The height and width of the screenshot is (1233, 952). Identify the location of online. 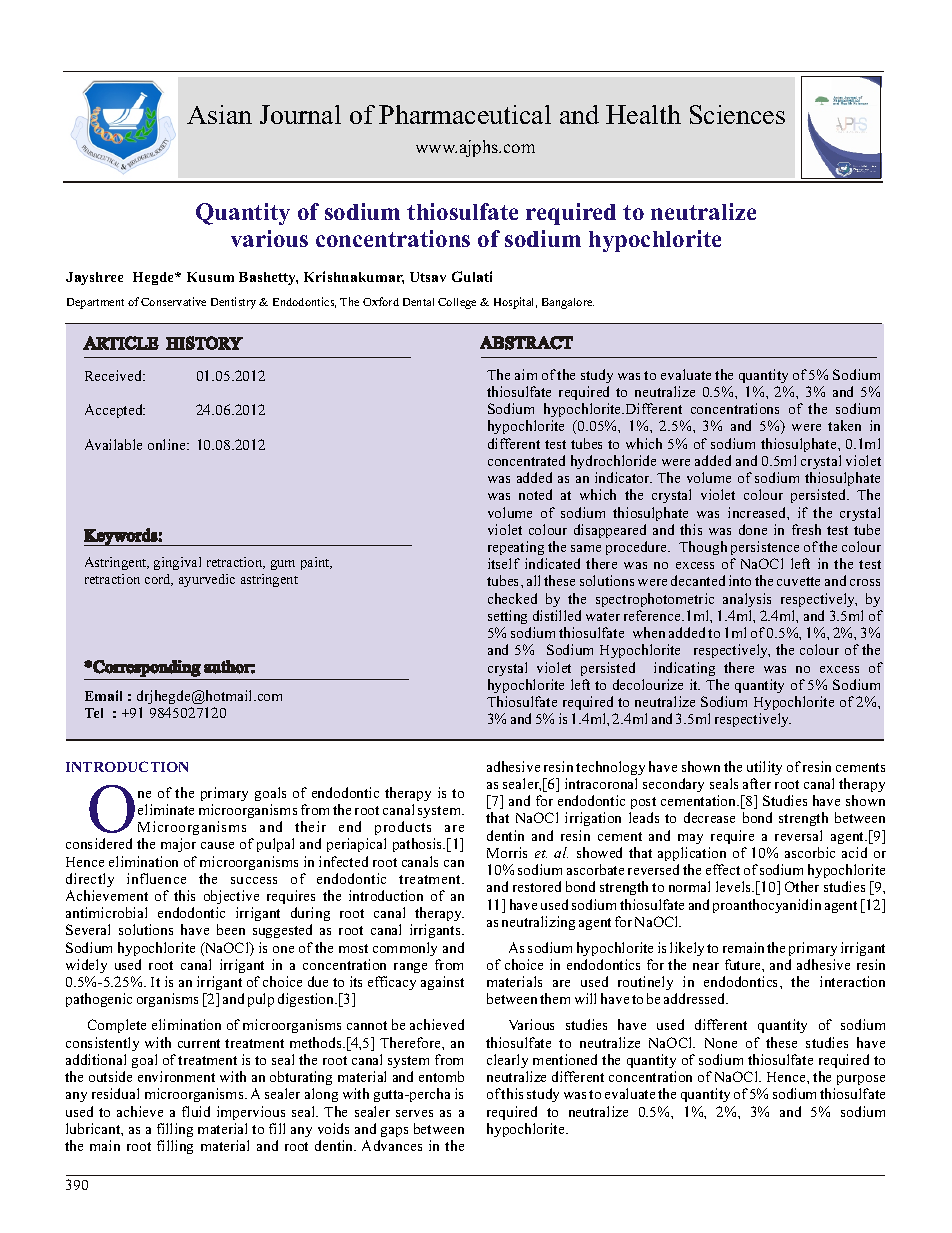
(168, 444).
